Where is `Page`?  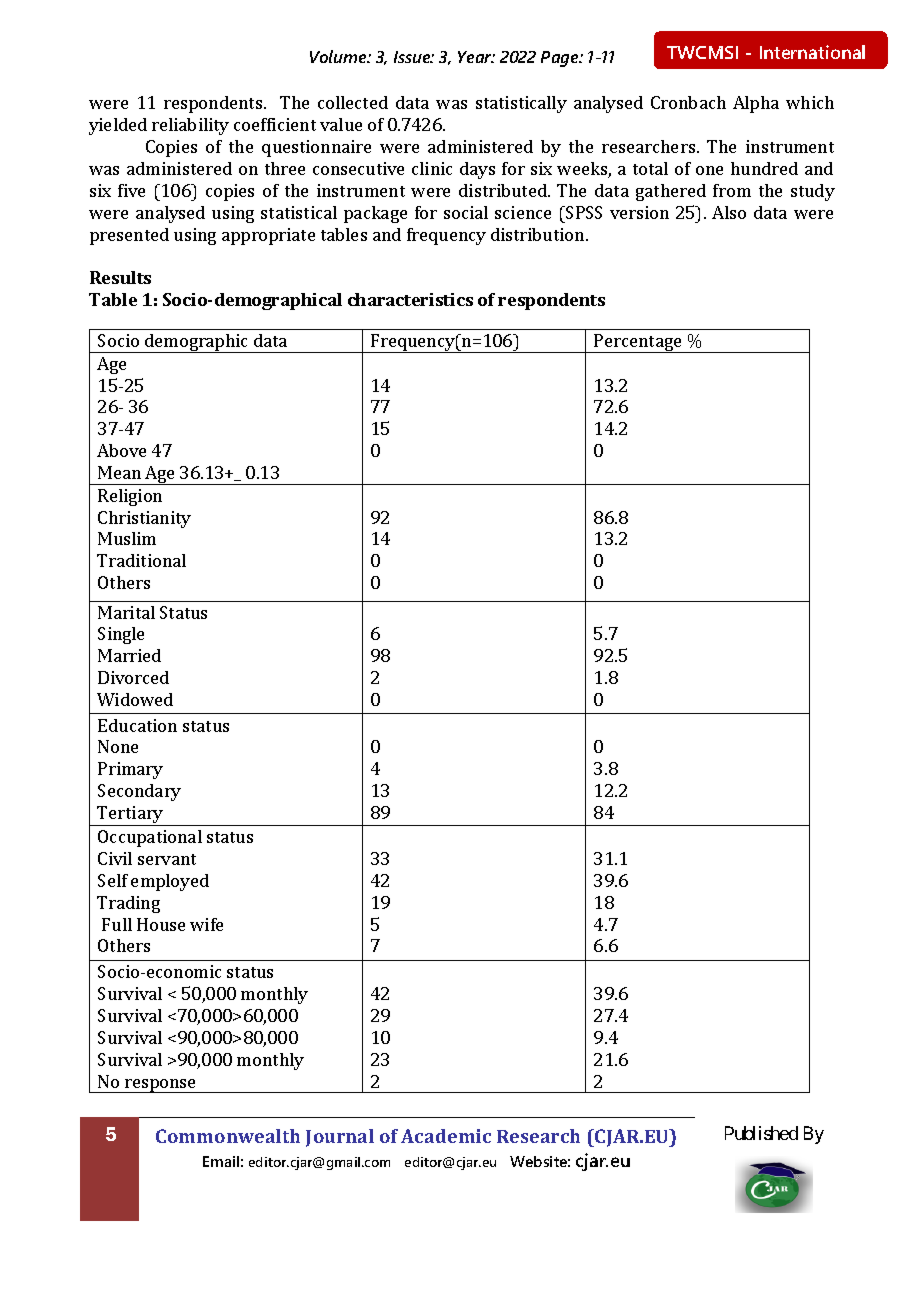 Page is located at coordinates (561, 59).
